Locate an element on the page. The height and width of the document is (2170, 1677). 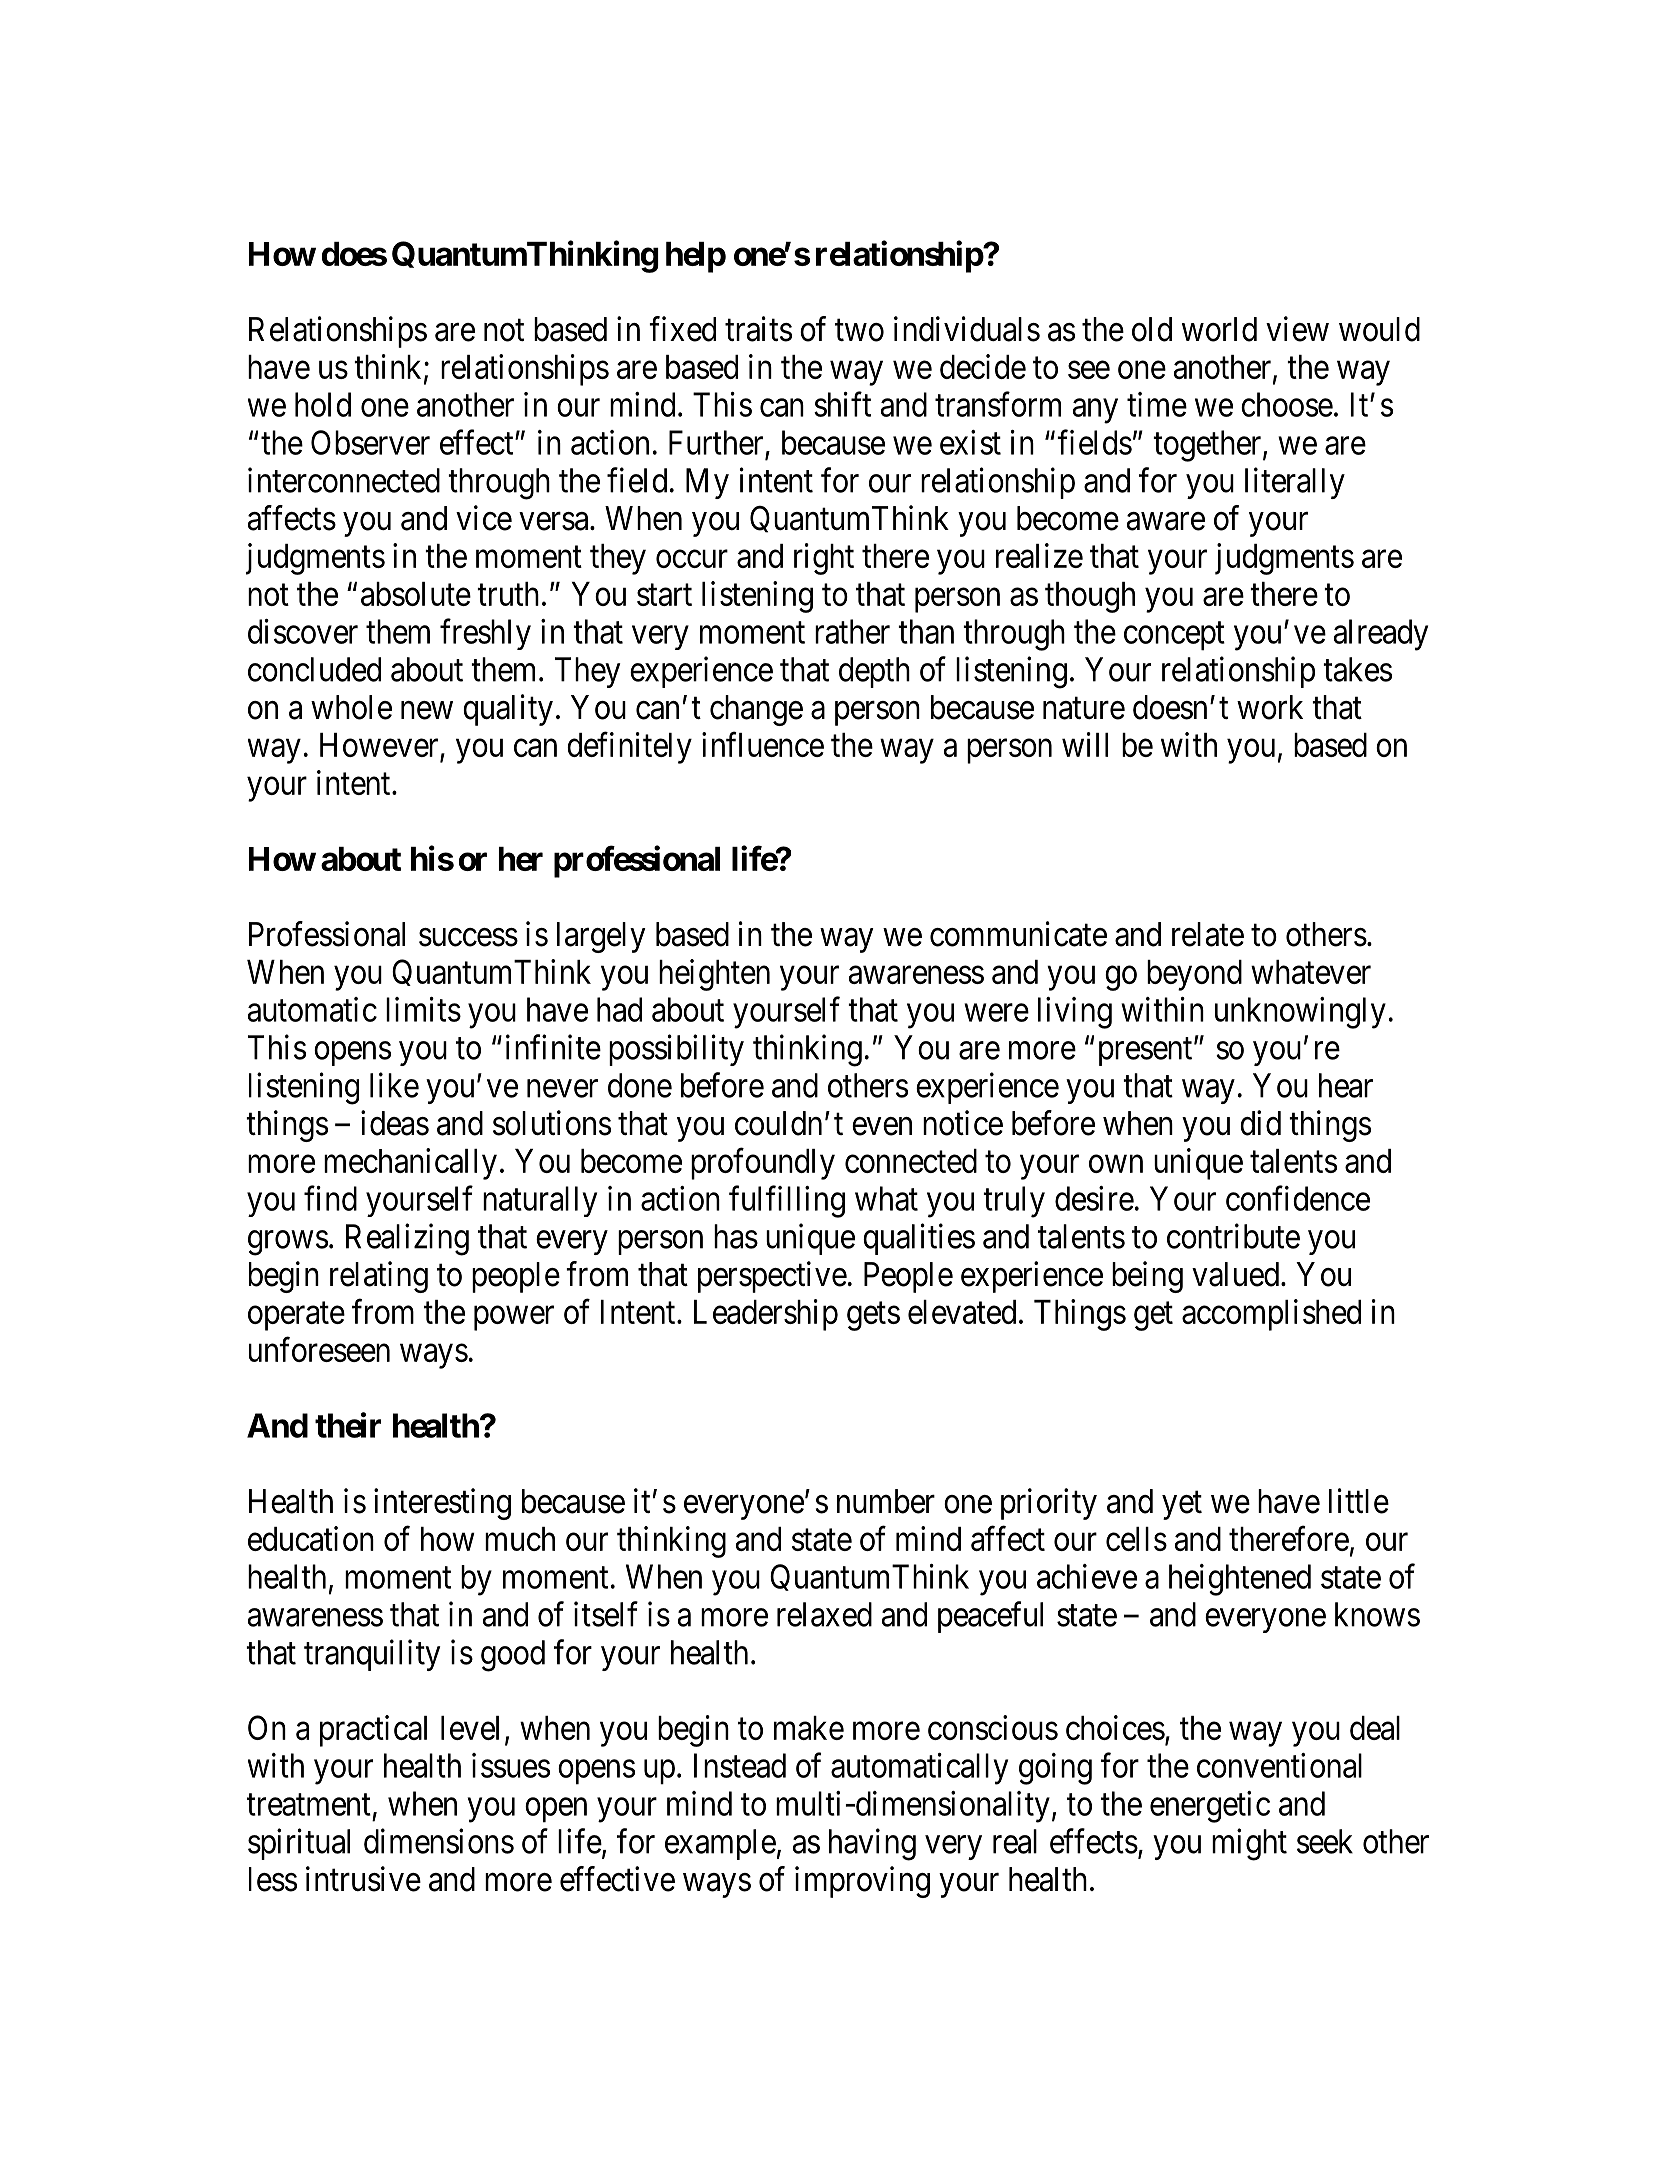
interesting is located at coordinates (442, 1504).
